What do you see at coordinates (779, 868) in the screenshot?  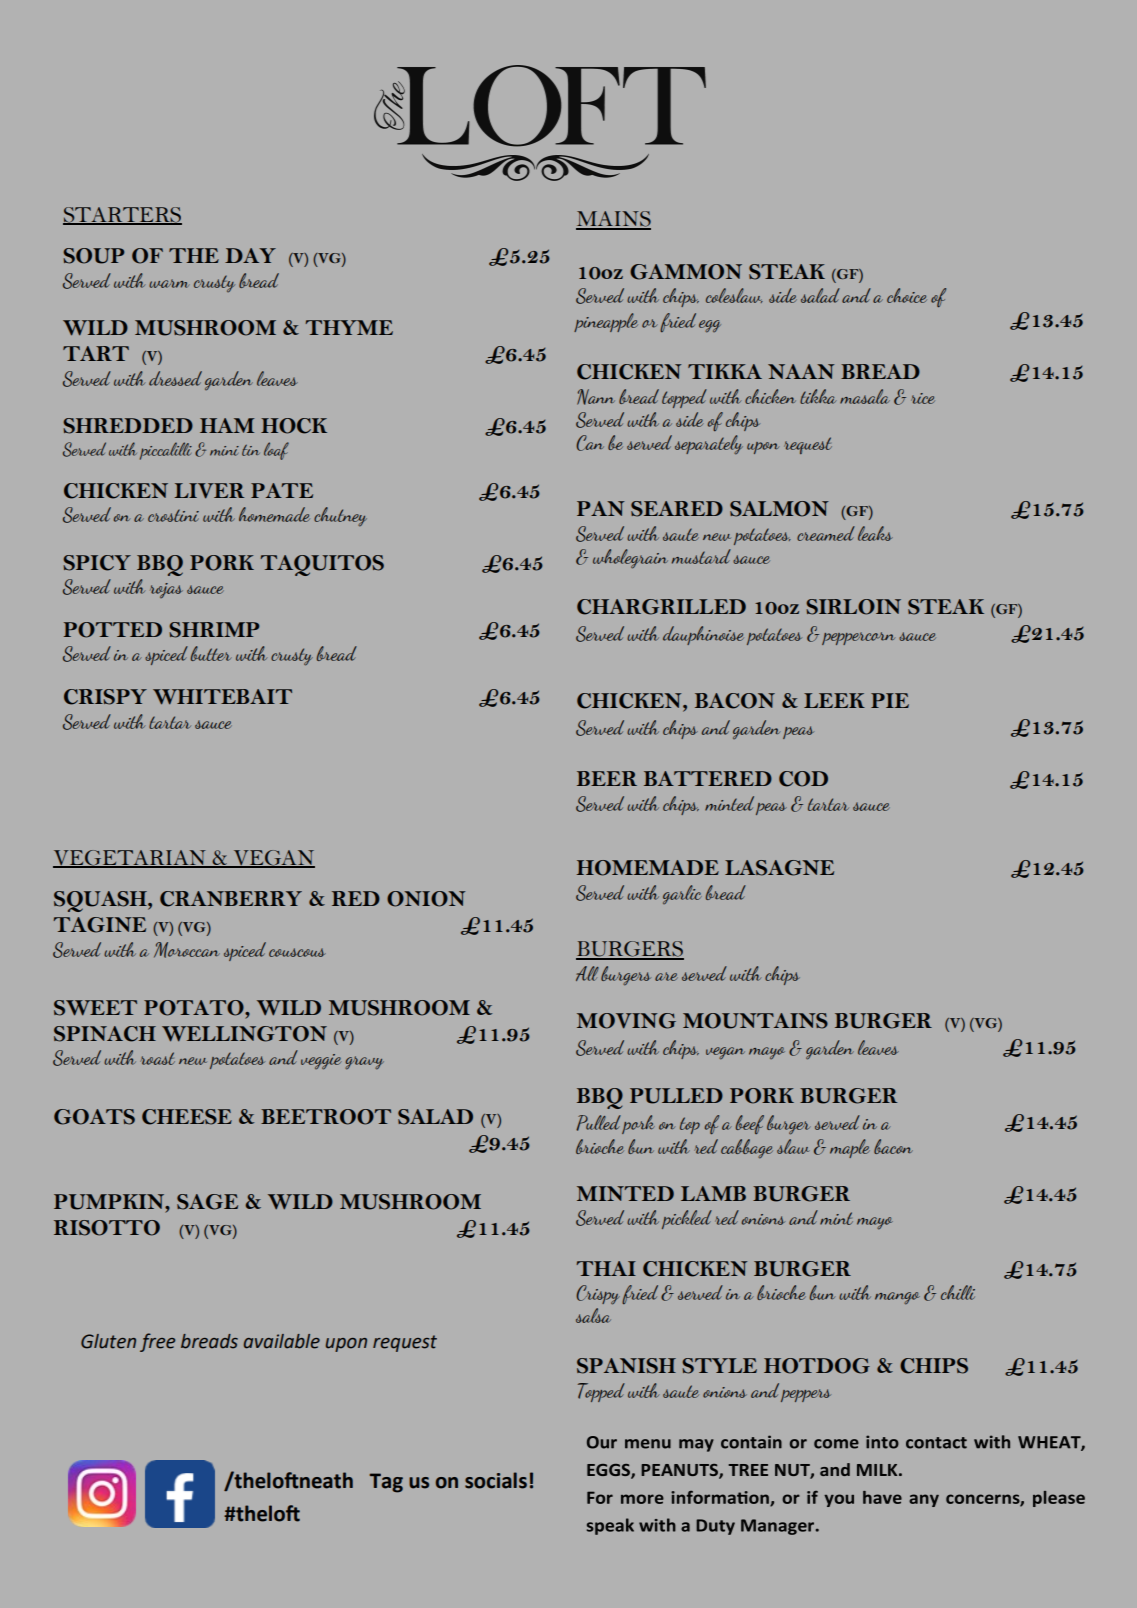 I see `LASAGNE` at bounding box center [779, 868].
